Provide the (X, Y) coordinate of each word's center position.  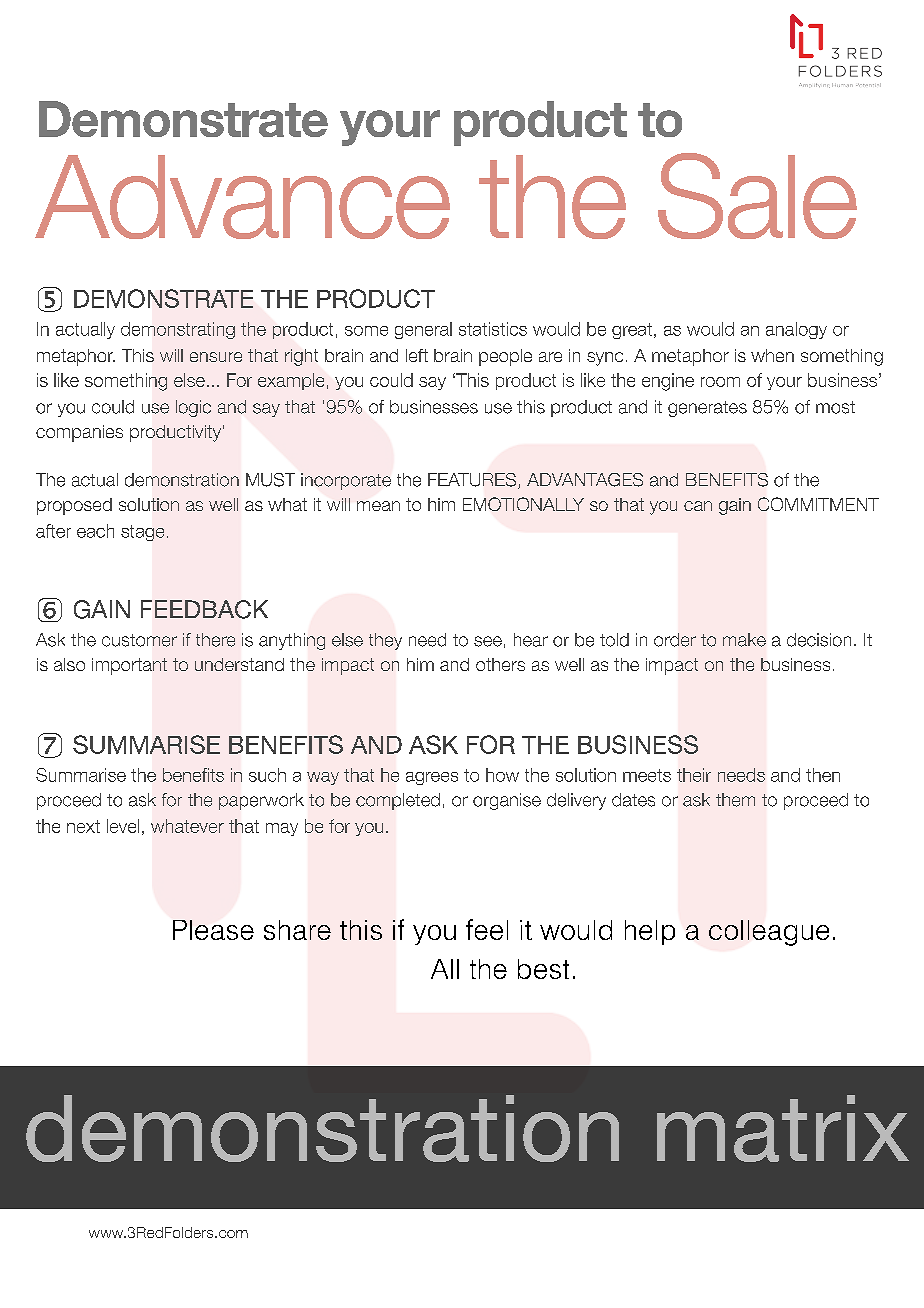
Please (213, 930)
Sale (757, 196)
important (129, 666)
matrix (783, 1128)
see (488, 641)
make (744, 640)
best (543, 969)
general (423, 330)
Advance (242, 197)
